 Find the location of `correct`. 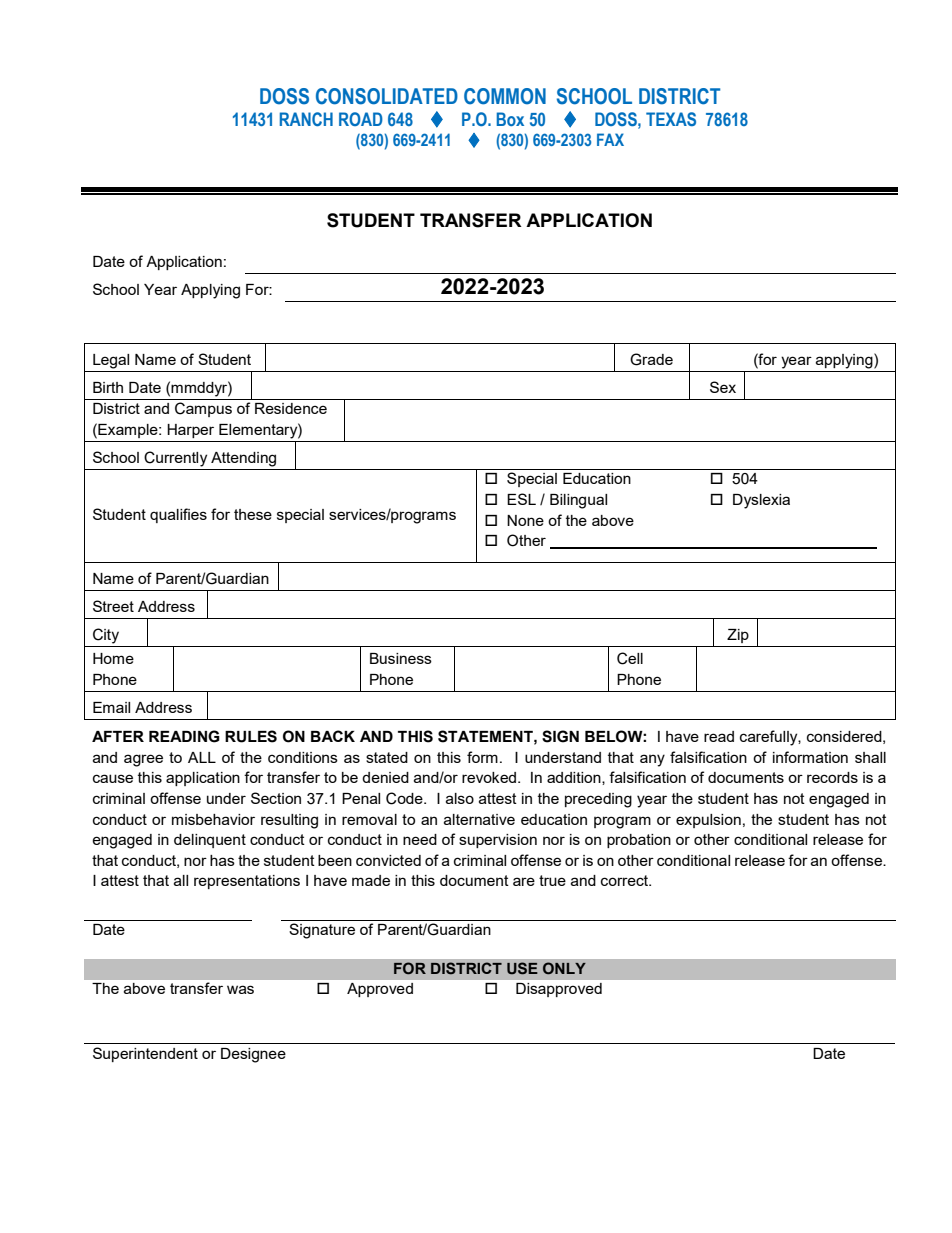

correct is located at coordinates (626, 880).
